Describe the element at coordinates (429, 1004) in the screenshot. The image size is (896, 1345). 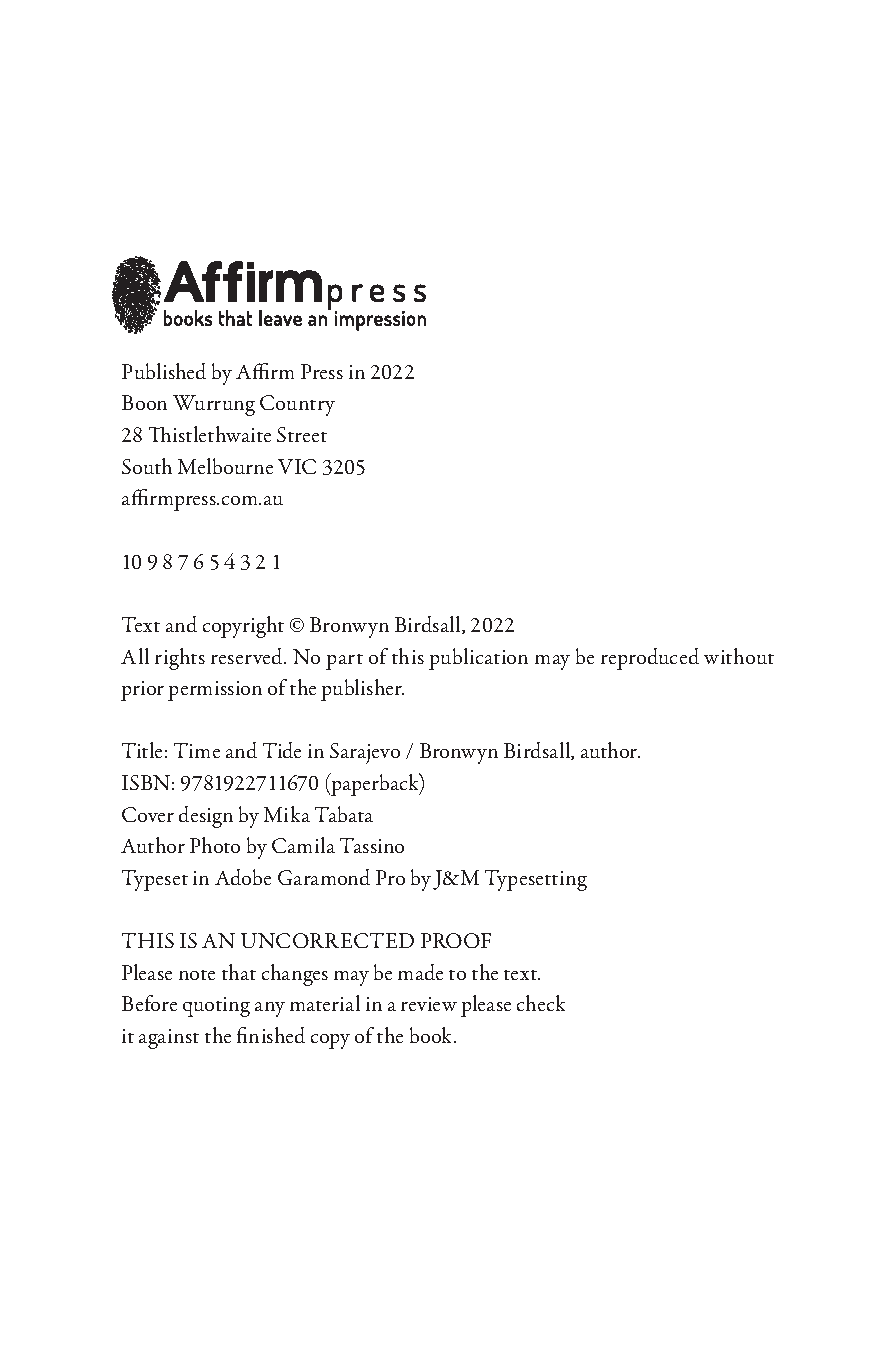
I see `review` at that location.
